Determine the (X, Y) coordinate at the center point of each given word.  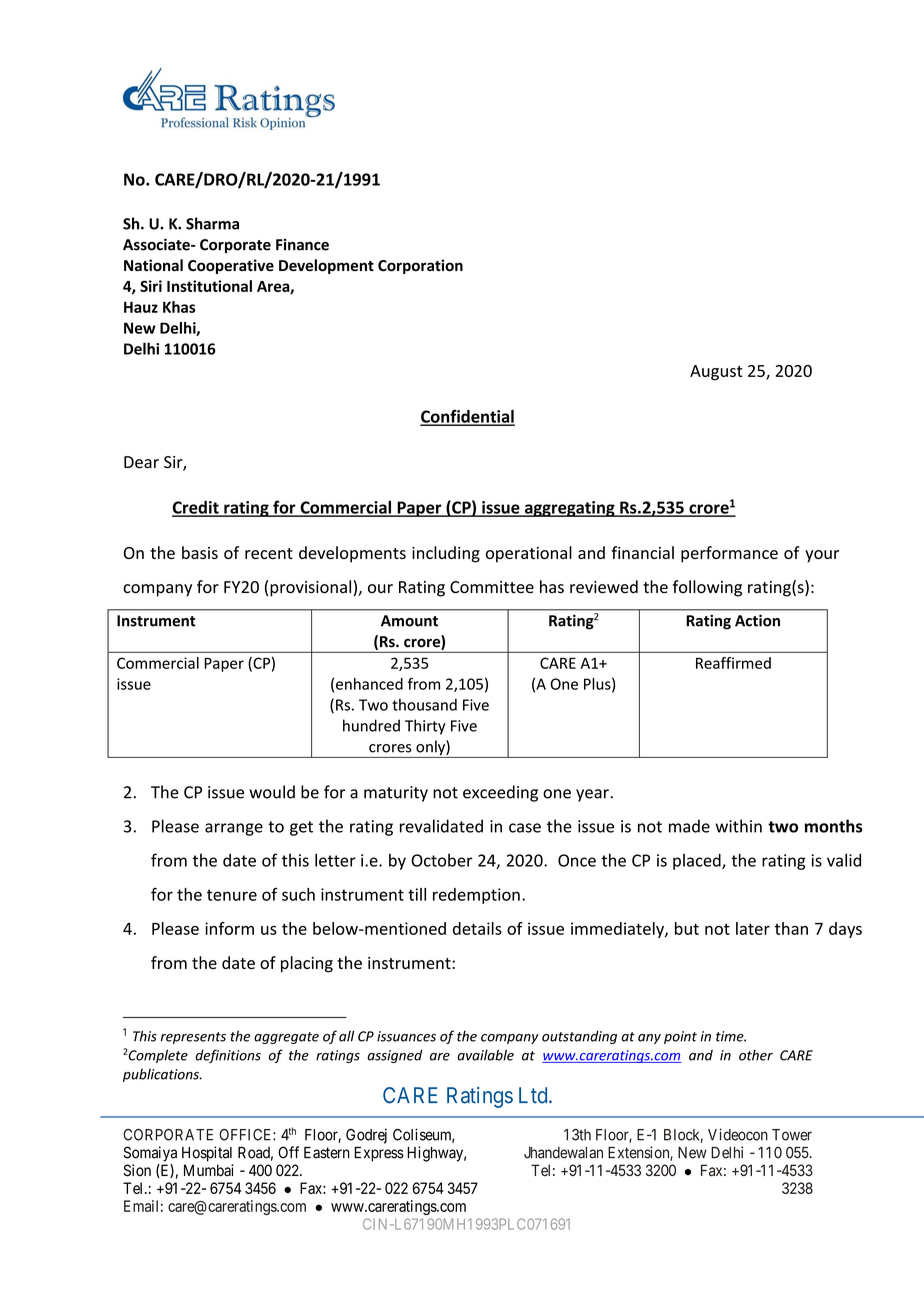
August (716, 373)
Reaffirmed (733, 663)
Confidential (467, 417)
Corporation (420, 266)
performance (729, 554)
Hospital (207, 1154)
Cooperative (231, 266)
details (477, 928)
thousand (424, 705)
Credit (196, 508)
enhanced (369, 684)
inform (229, 928)
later (753, 928)
